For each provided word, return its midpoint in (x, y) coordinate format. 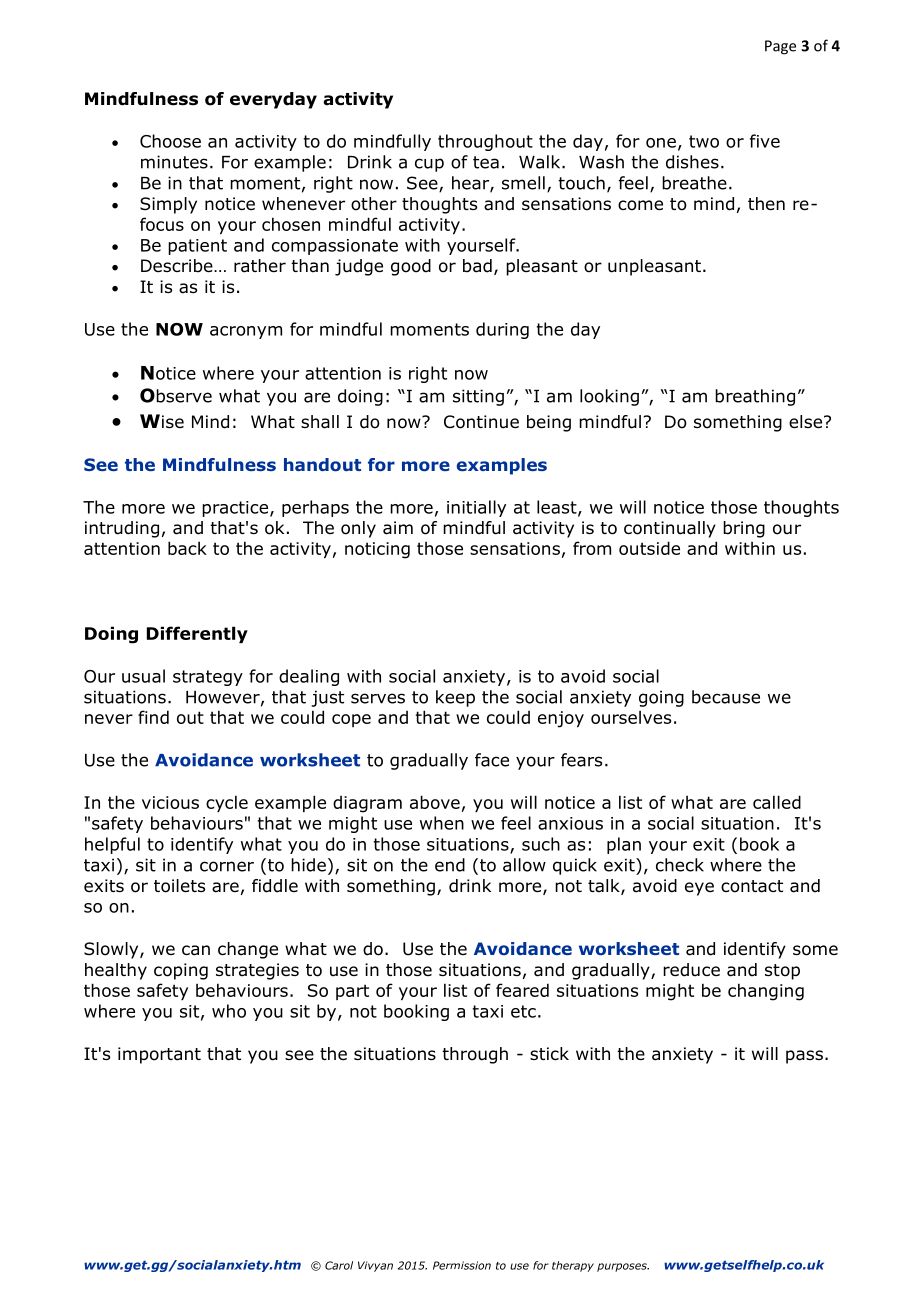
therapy (573, 1266)
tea (486, 162)
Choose (170, 141)
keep (455, 698)
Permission (462, 1265)
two (704, 141)
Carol (339, 1265)
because (726, 697)
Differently (197, 634)
